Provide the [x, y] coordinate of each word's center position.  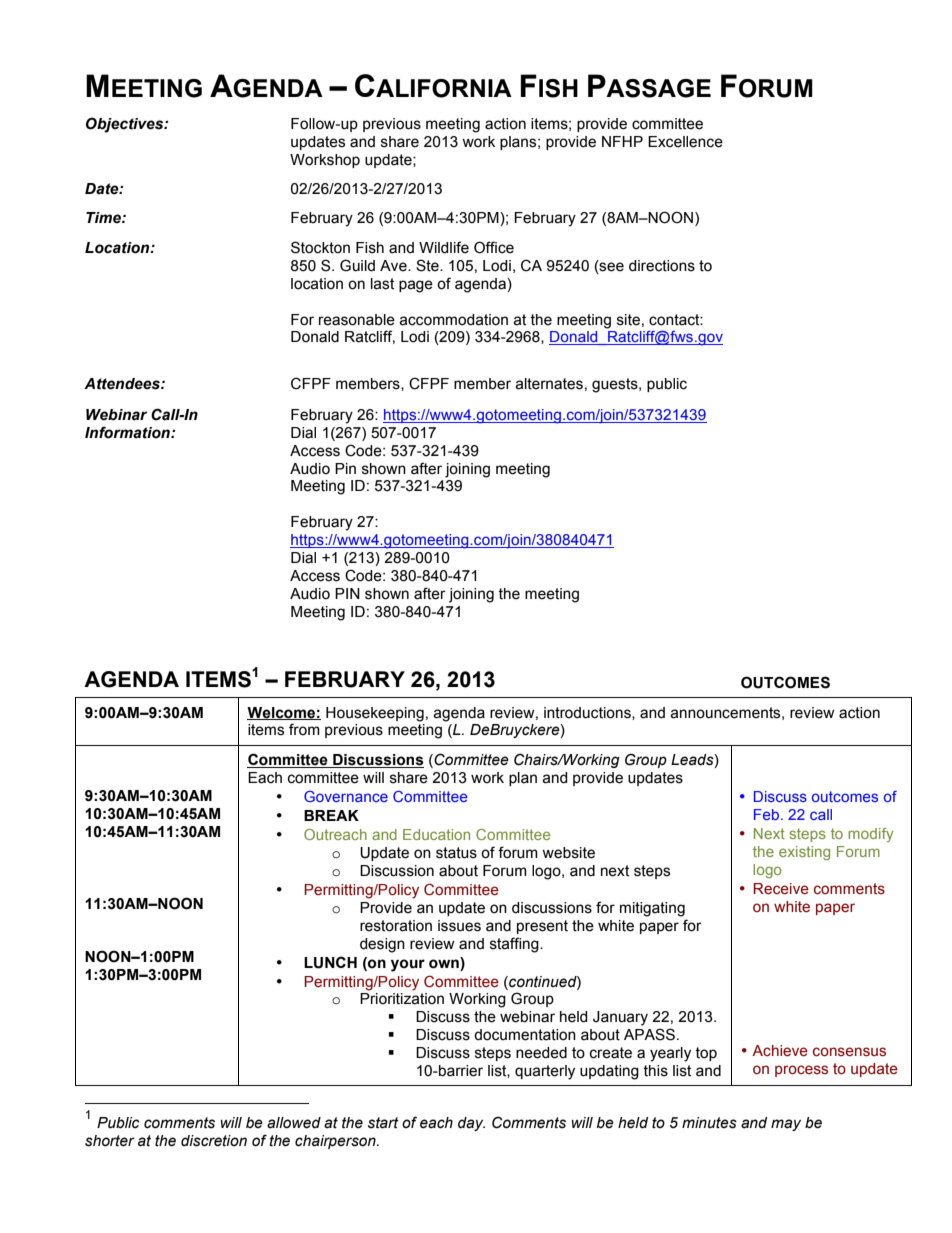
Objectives [126, 125]
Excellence [685, 142]
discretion [214, 1141]
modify [871, 835]
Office [494, 247]
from [304, 729]
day [471, 1124]
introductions [588, 713]
